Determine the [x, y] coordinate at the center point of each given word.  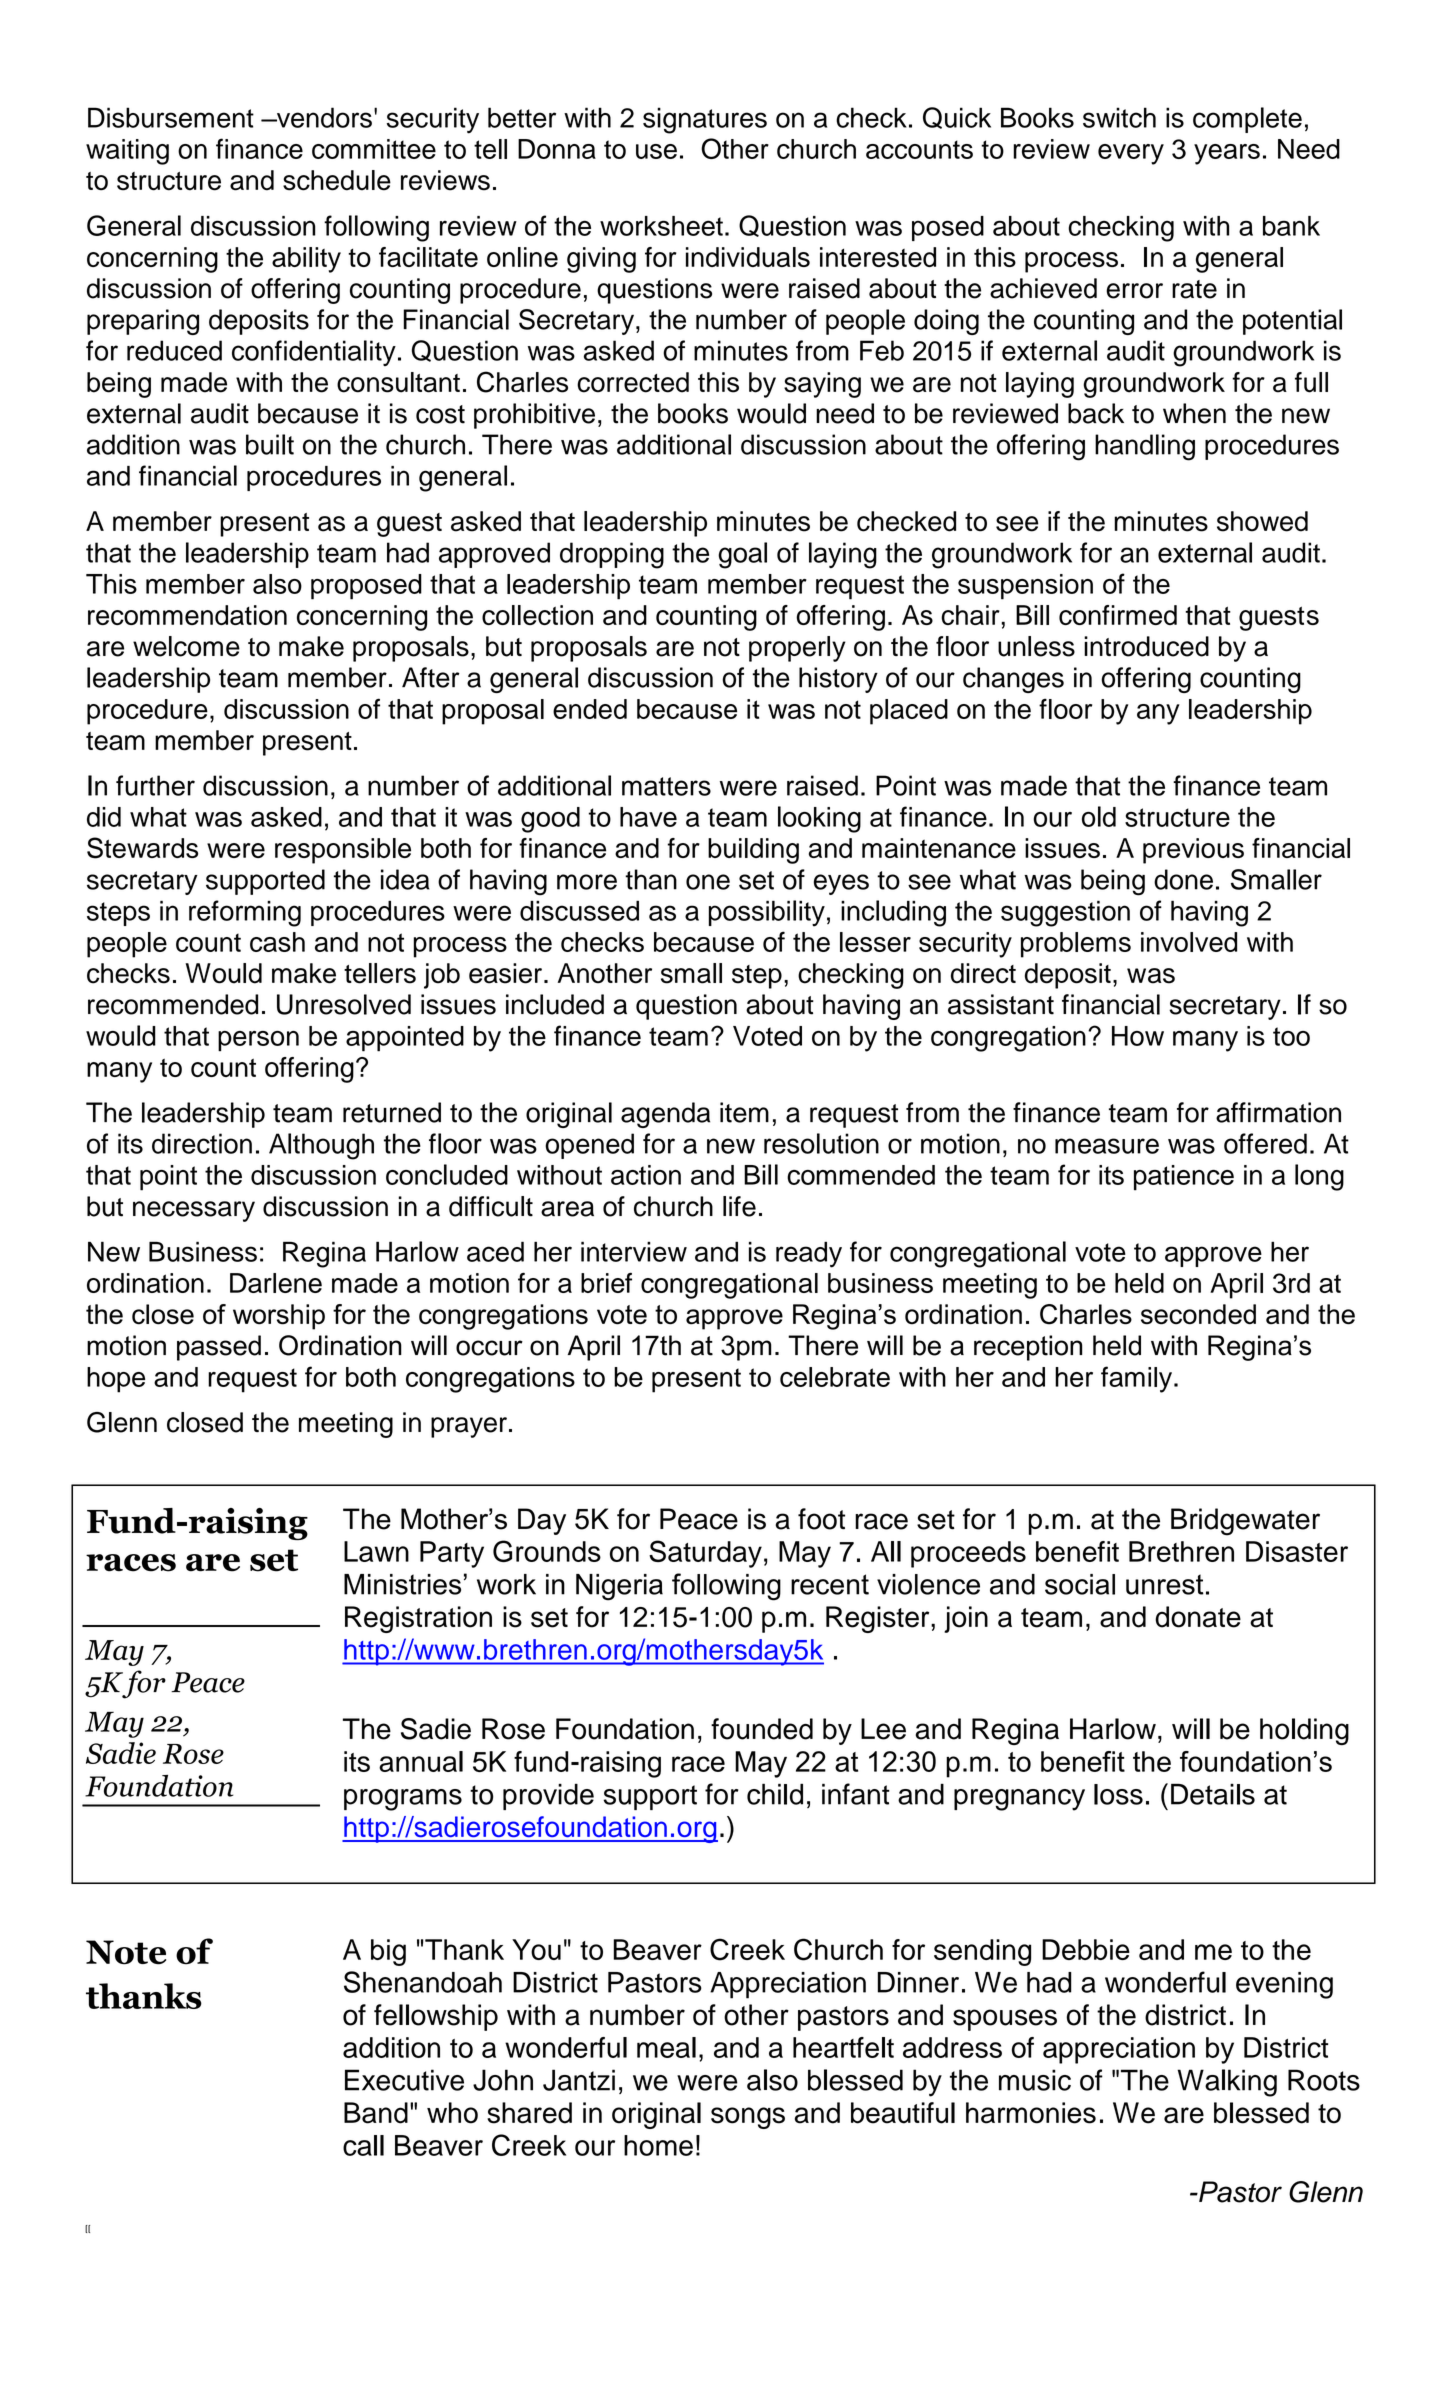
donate [1198, 1617]
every [1131, 154]
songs [748, 2118]
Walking [1227, 2083]
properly [797, 649]
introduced [1146, 646]
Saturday [705, 1554]
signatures [705, 120]
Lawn [376, 1551]
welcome [186, 646]
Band [376, 2113]
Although [321, 1146]
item [744, 1112]
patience [1184, 1178]
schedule [337, 180]
